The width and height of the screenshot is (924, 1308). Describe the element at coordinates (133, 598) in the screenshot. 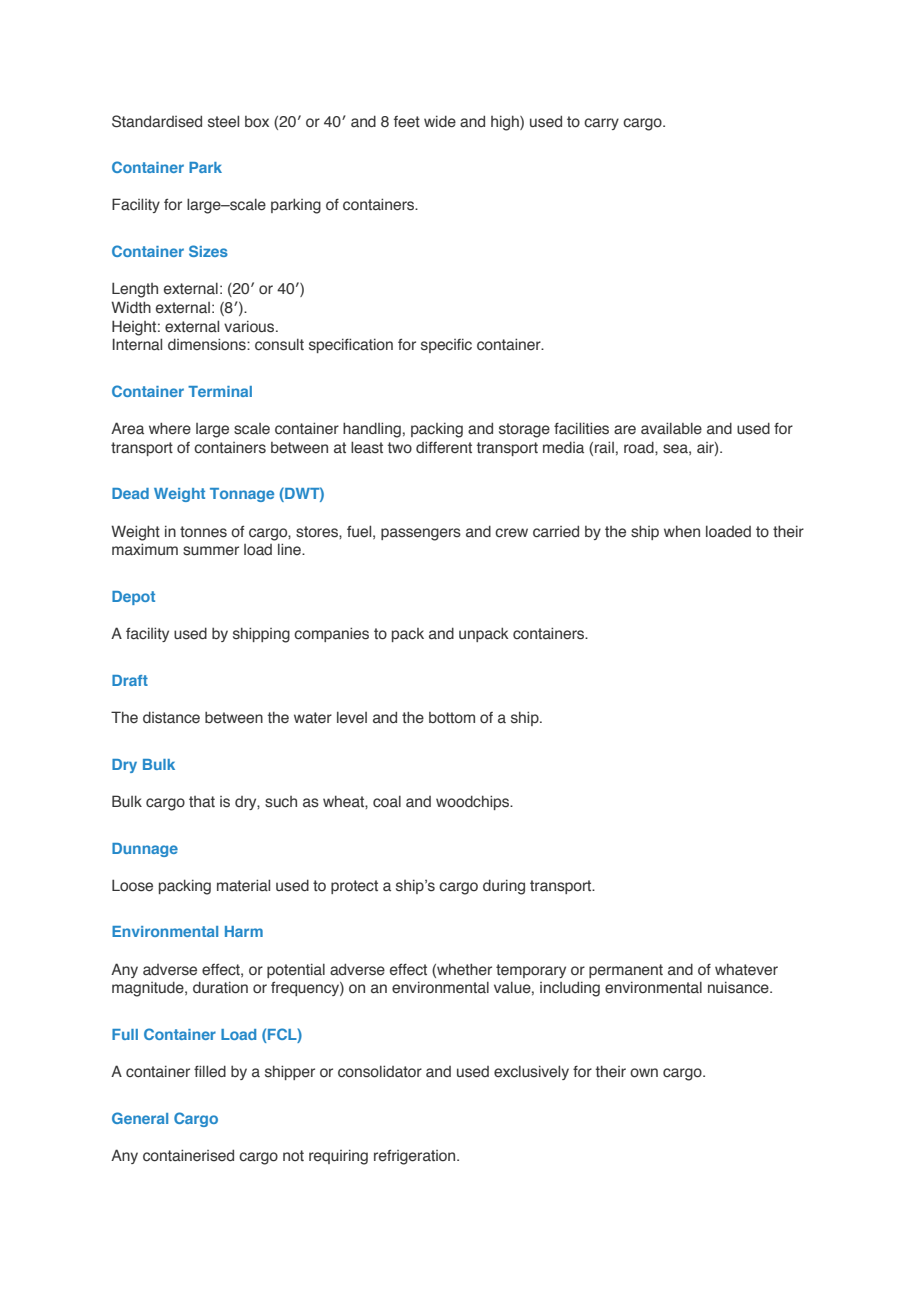

I see `Depot` at that location.
